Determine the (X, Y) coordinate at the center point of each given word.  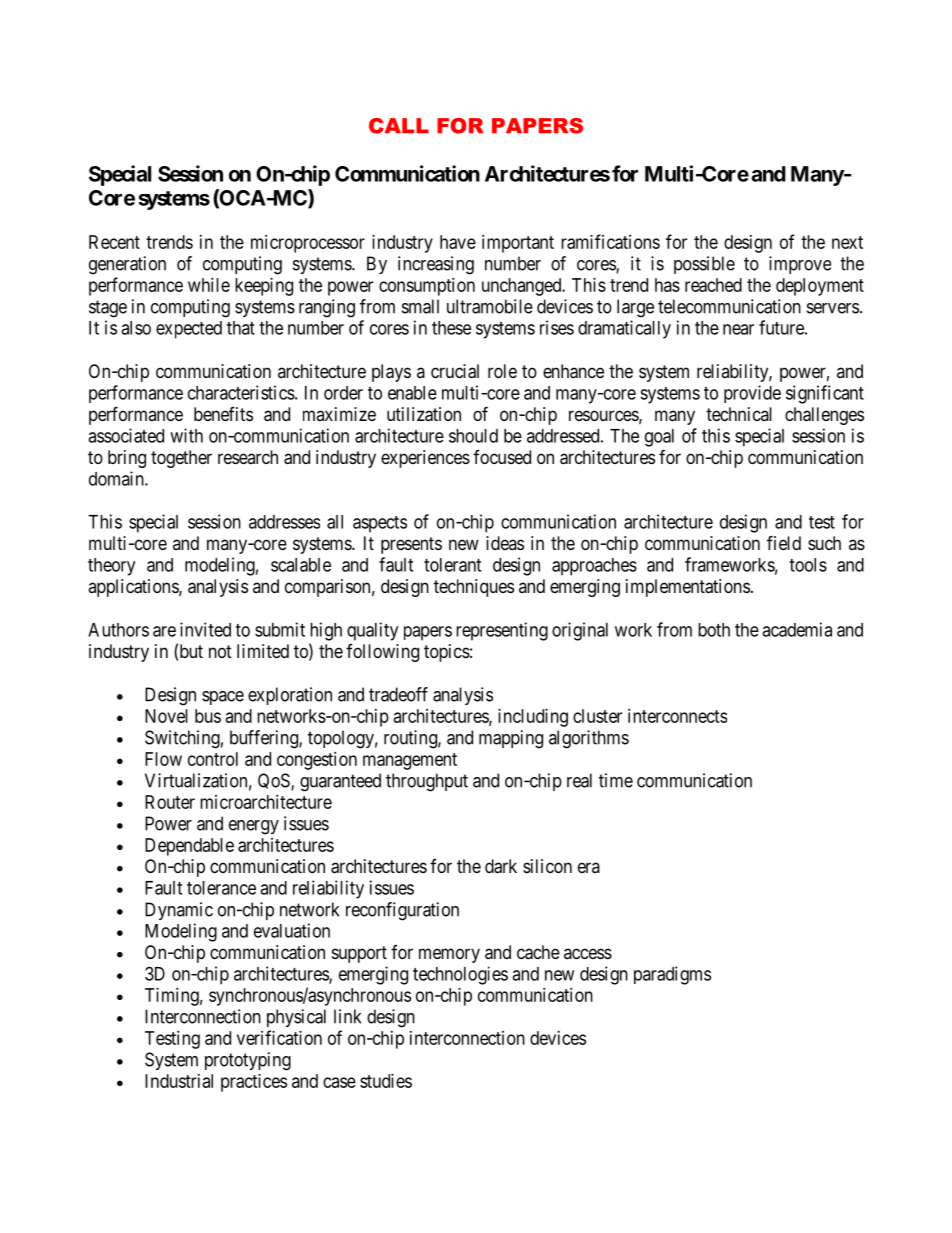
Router (170, 802)
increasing (436, 265)
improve (800, 265)
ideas (505, 543)
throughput (427, 782)
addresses (284, 522)
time (616, 780)
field (784, 542)
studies (386, 1081)
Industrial (179, 1081)
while (209, 285)
